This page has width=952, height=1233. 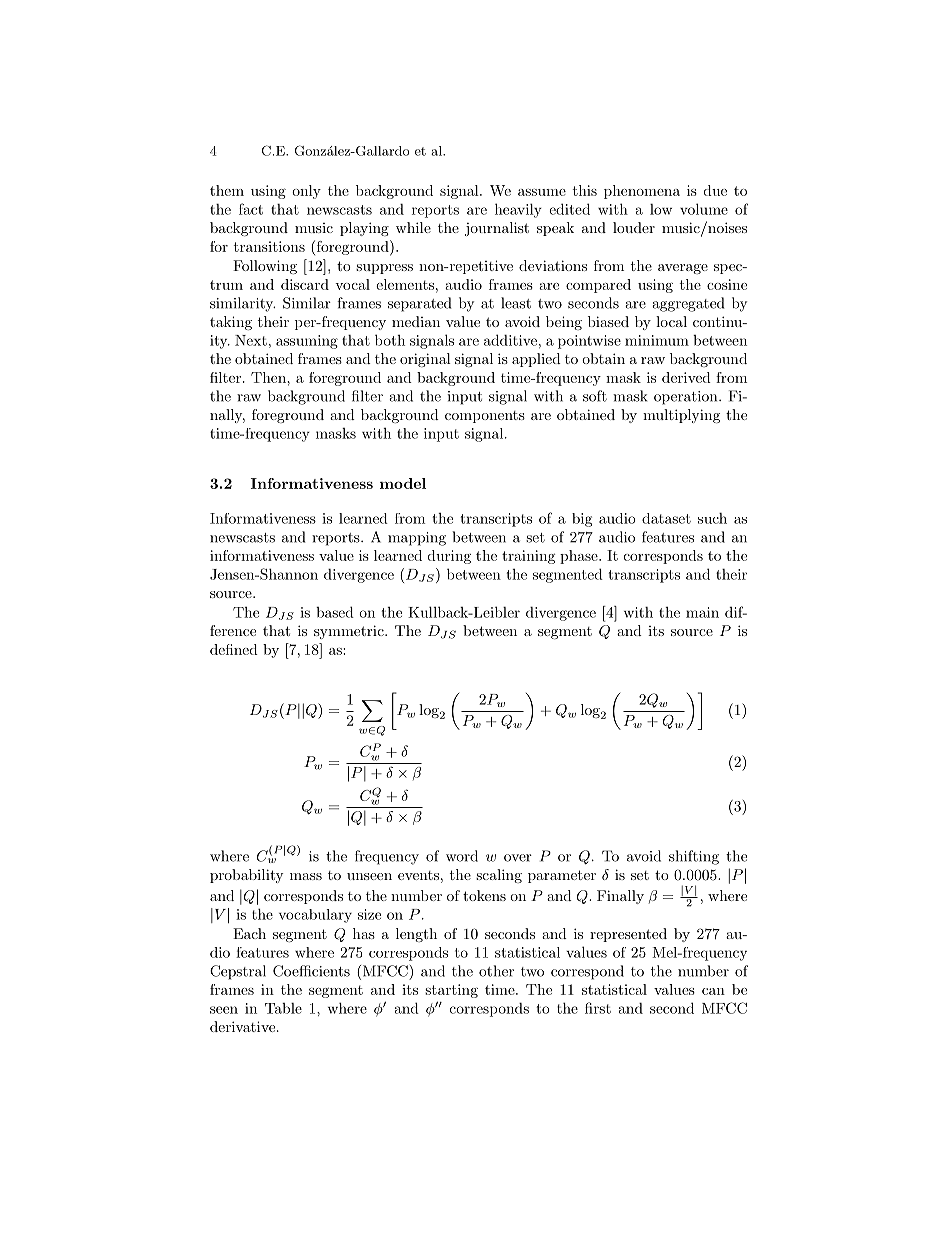 What do you see at coordinates (451, 991) in the page?
I see `starting` at bounding box center [451, 991].
